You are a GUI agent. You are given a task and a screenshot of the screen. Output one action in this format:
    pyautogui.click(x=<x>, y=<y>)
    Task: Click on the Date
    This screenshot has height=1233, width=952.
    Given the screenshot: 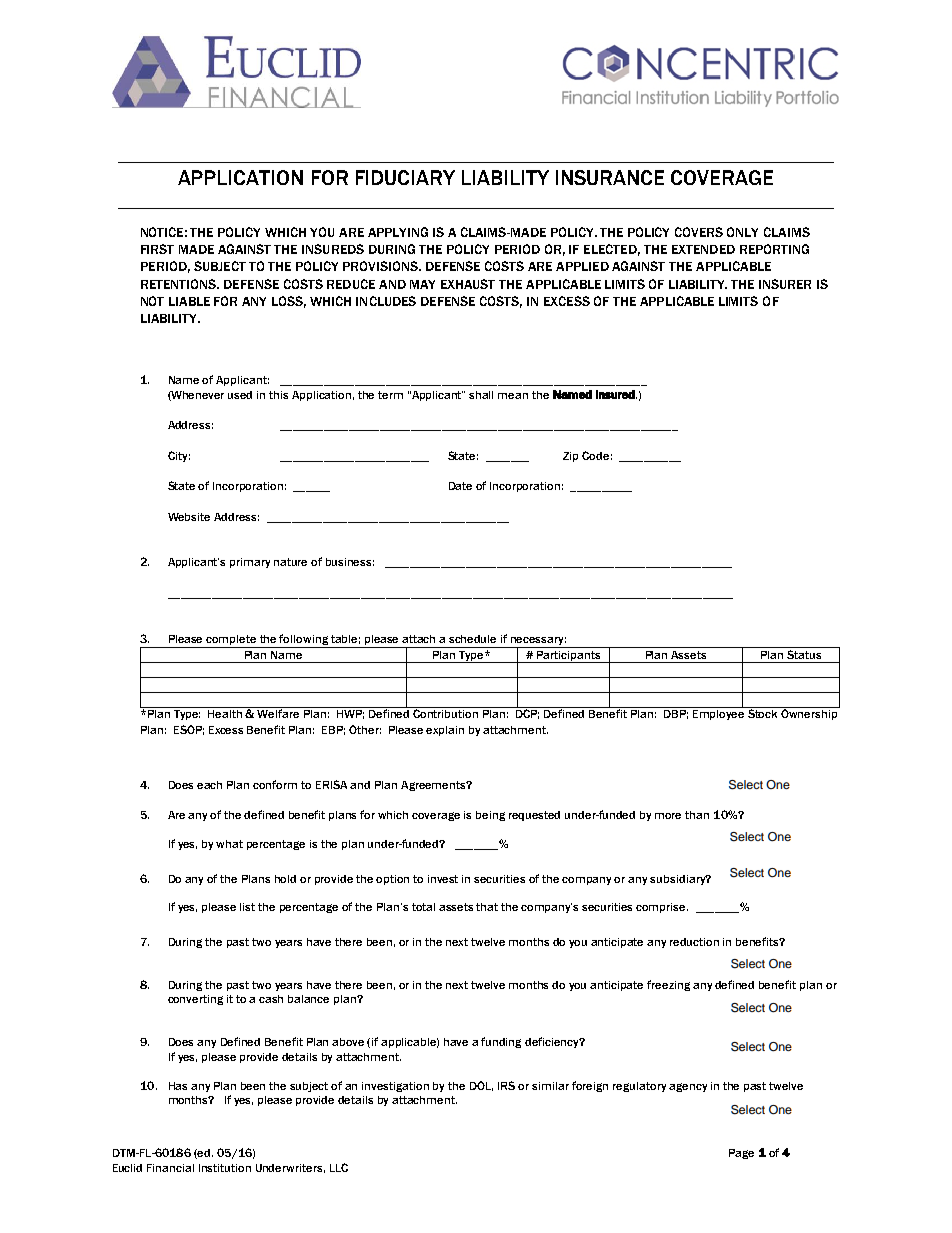 What is the action you would take?
    pyautogui.click(x=460, y=486)
